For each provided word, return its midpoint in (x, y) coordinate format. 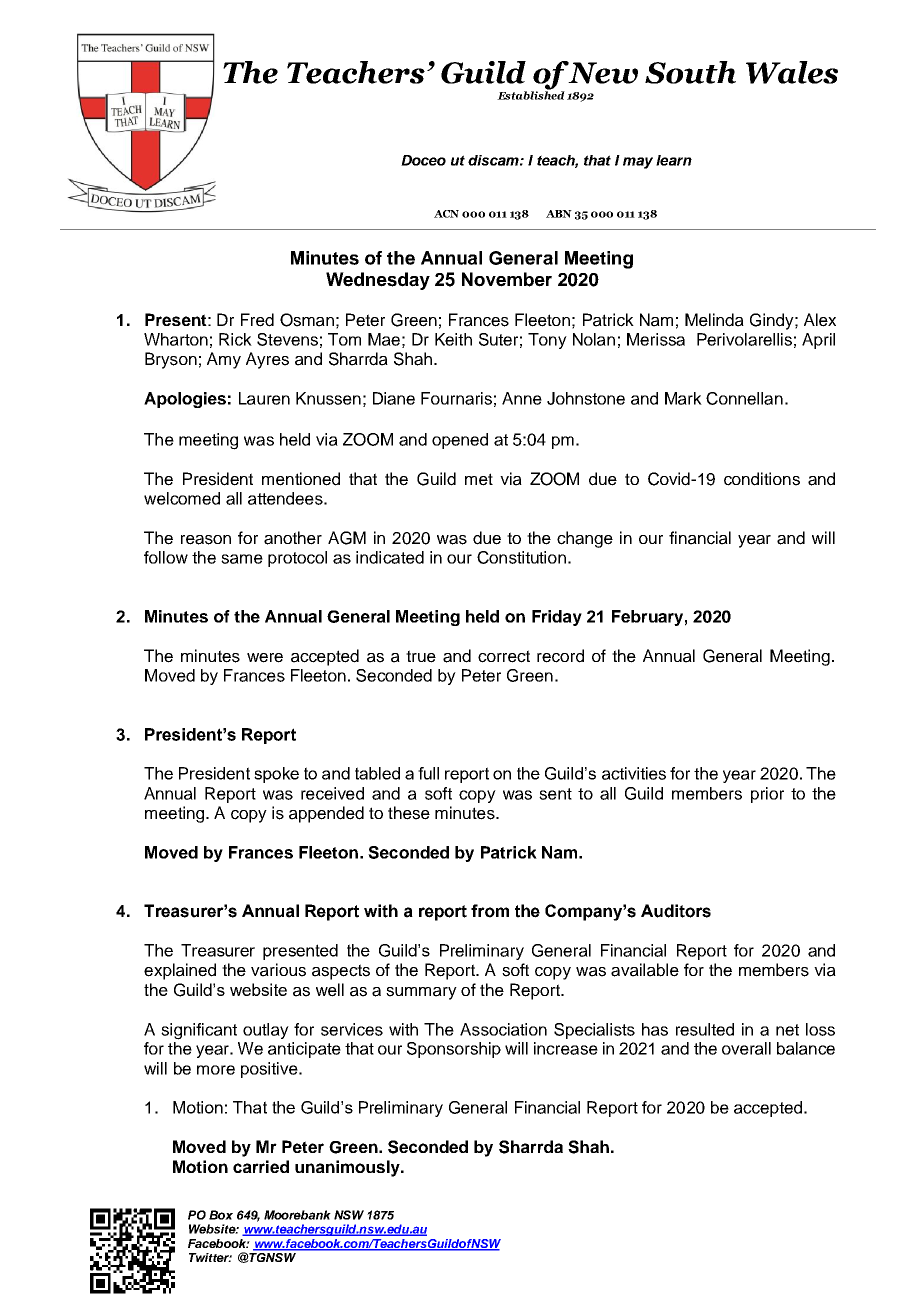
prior (767, 795)
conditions (762, 479)
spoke (276, 775)
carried (261, 1166)
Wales (792, 72)
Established (531, 94)
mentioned (301, 479)
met (479, 479)
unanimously (348, 1168)
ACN (446, 214)
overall (746, 1048)
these (409, 813)
